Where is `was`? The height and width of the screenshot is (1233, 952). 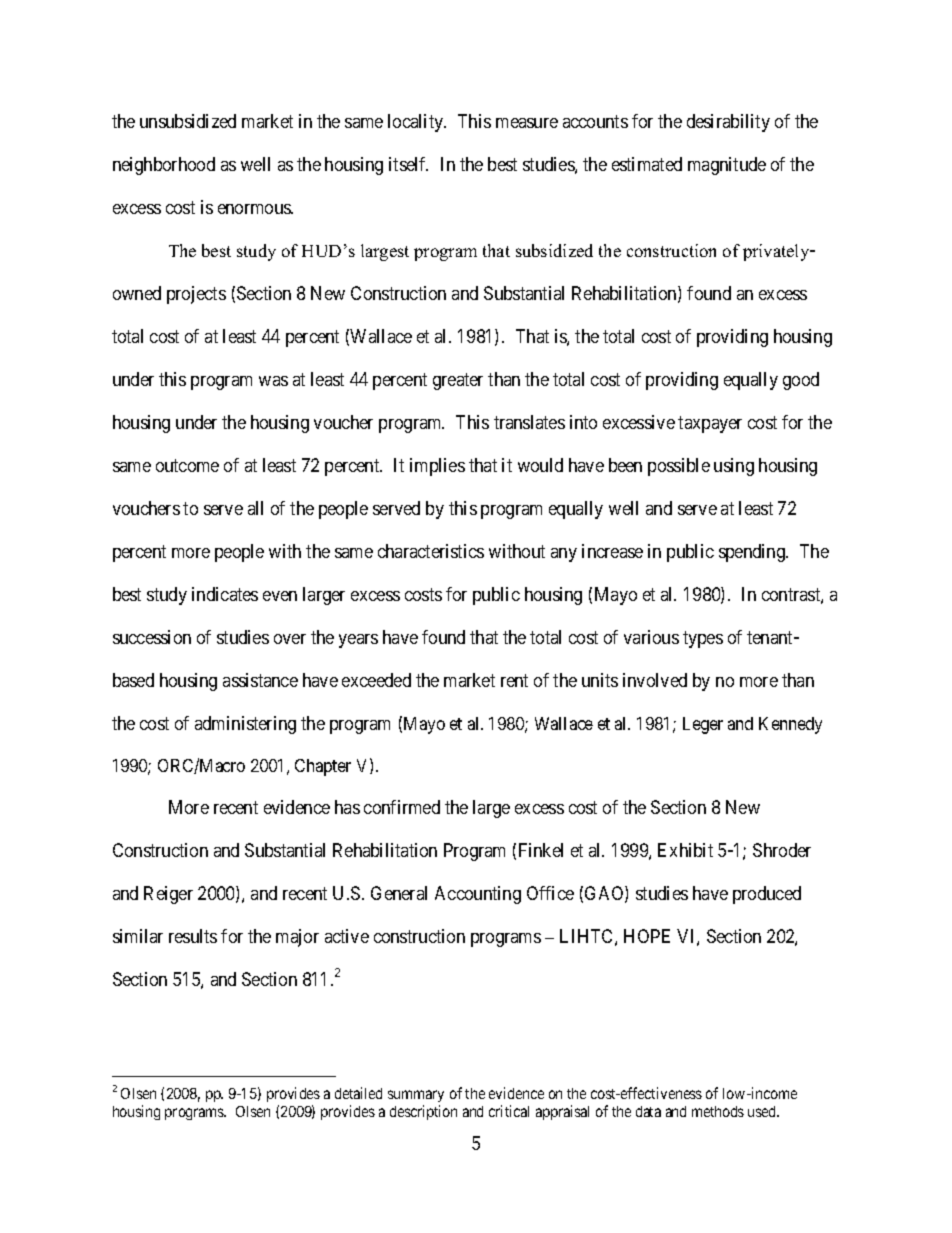
was is located at coordinates (273, 381).
